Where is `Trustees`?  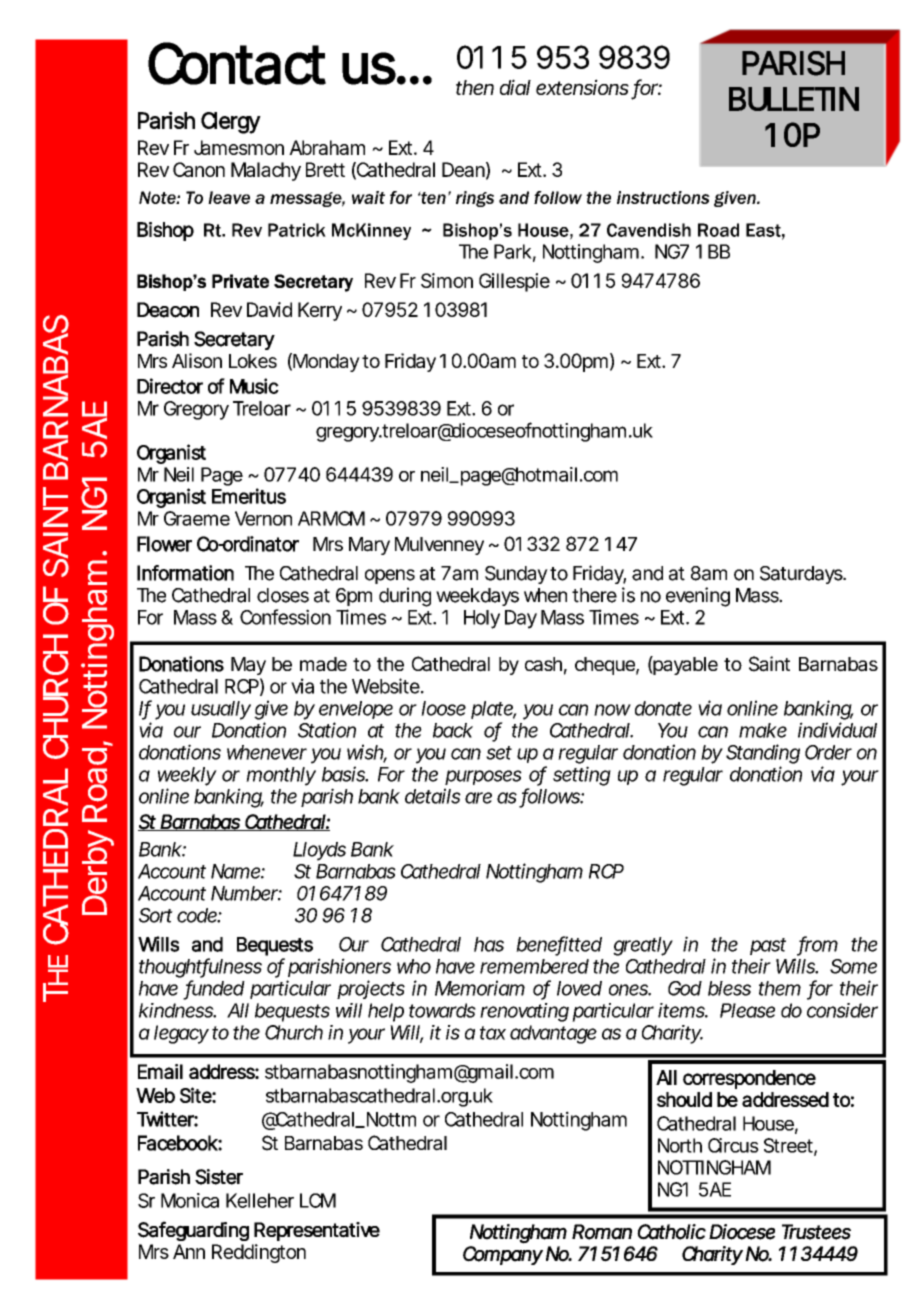 Trustees is located at coordinates (816, 1232).
